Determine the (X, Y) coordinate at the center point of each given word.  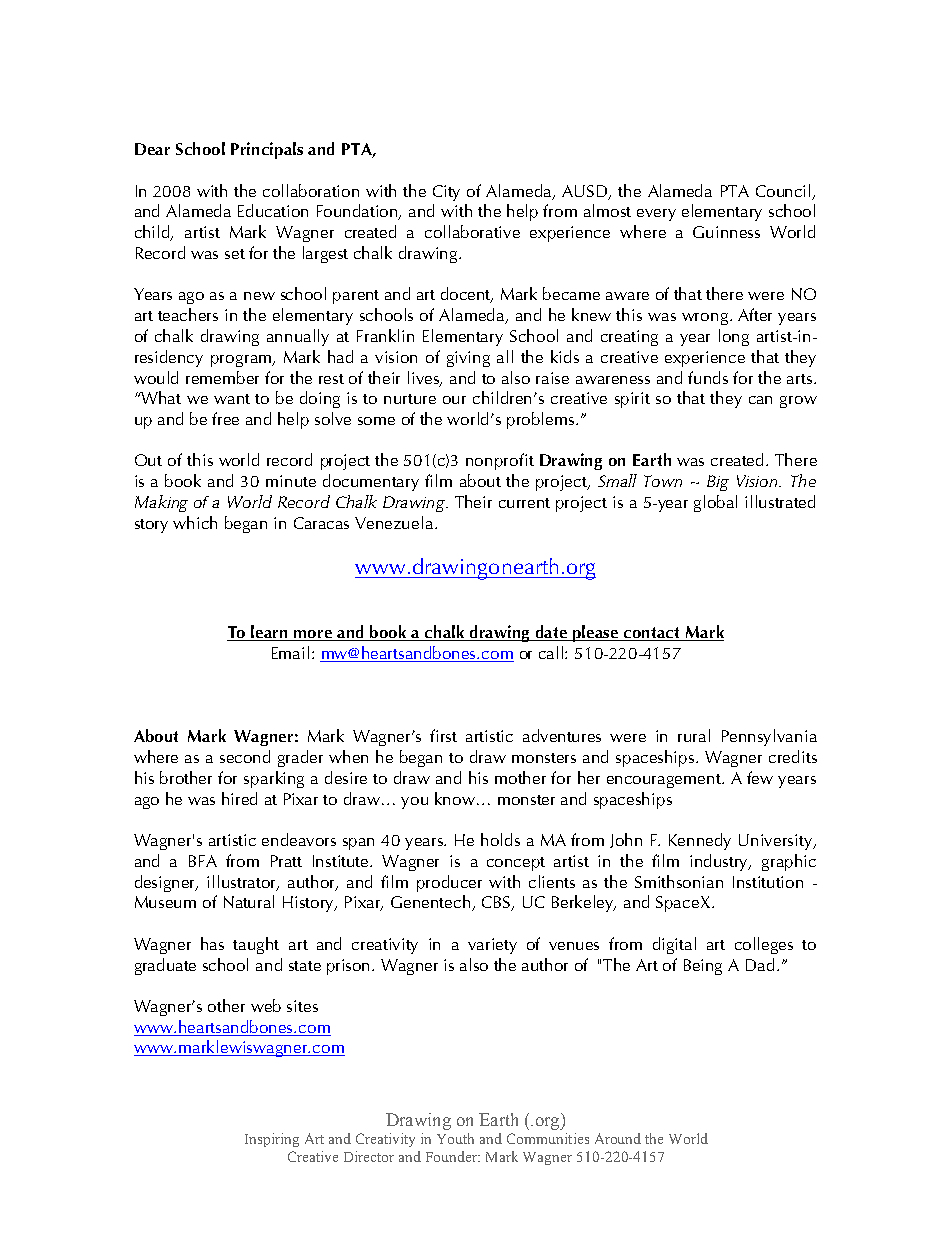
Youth (455, 1138)
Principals (267, 150)
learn (270, 633)
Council (783, 190)
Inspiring (272, 1140)
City (446, 193)
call (552, 652)
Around (618, 1138)
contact (652, 634)
